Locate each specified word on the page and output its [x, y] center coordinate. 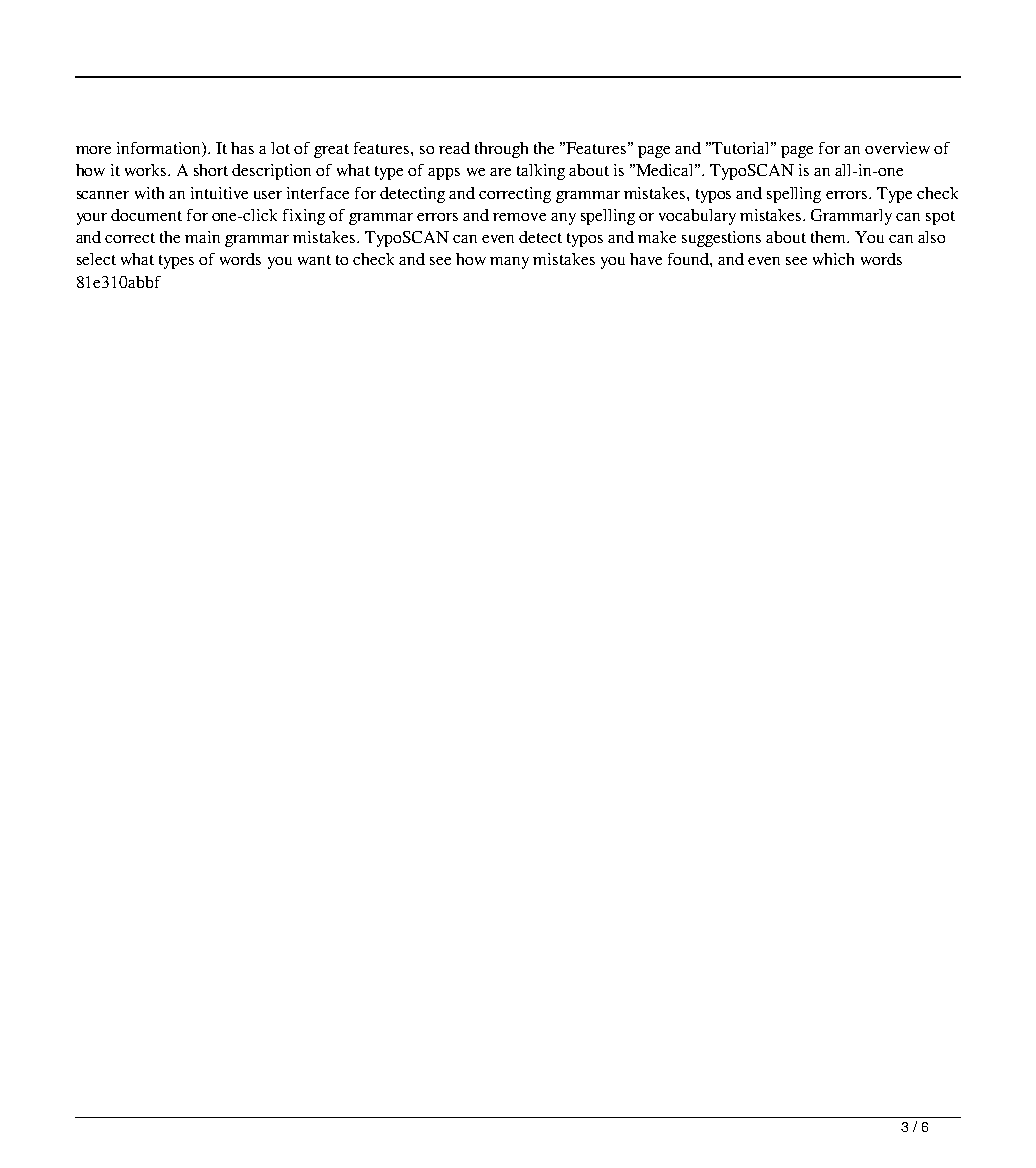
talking [541, 172]
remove [519, 217]
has [242, 148]
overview [897, 148]
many [509, 263]
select [96, 259]
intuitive [219, 193]
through [501, 150]
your [92, 219]
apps [444, 174]
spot [940, 218]
